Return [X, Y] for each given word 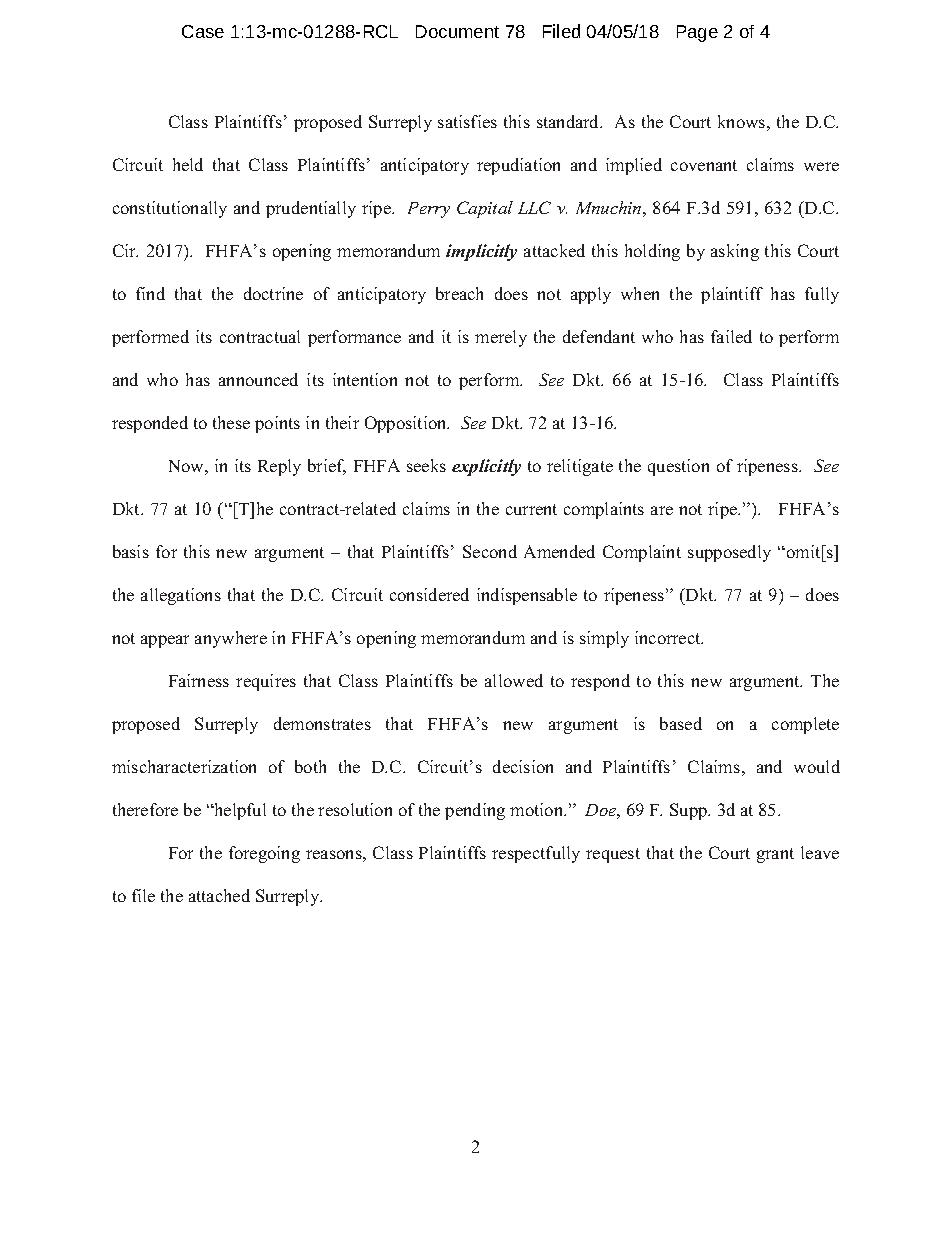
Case [203, 31]
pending [475, 811]
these [231, 422]
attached [219, 895]
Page [697, 33]
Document [457, 31]
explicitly [486, 467]
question [678, 467]
